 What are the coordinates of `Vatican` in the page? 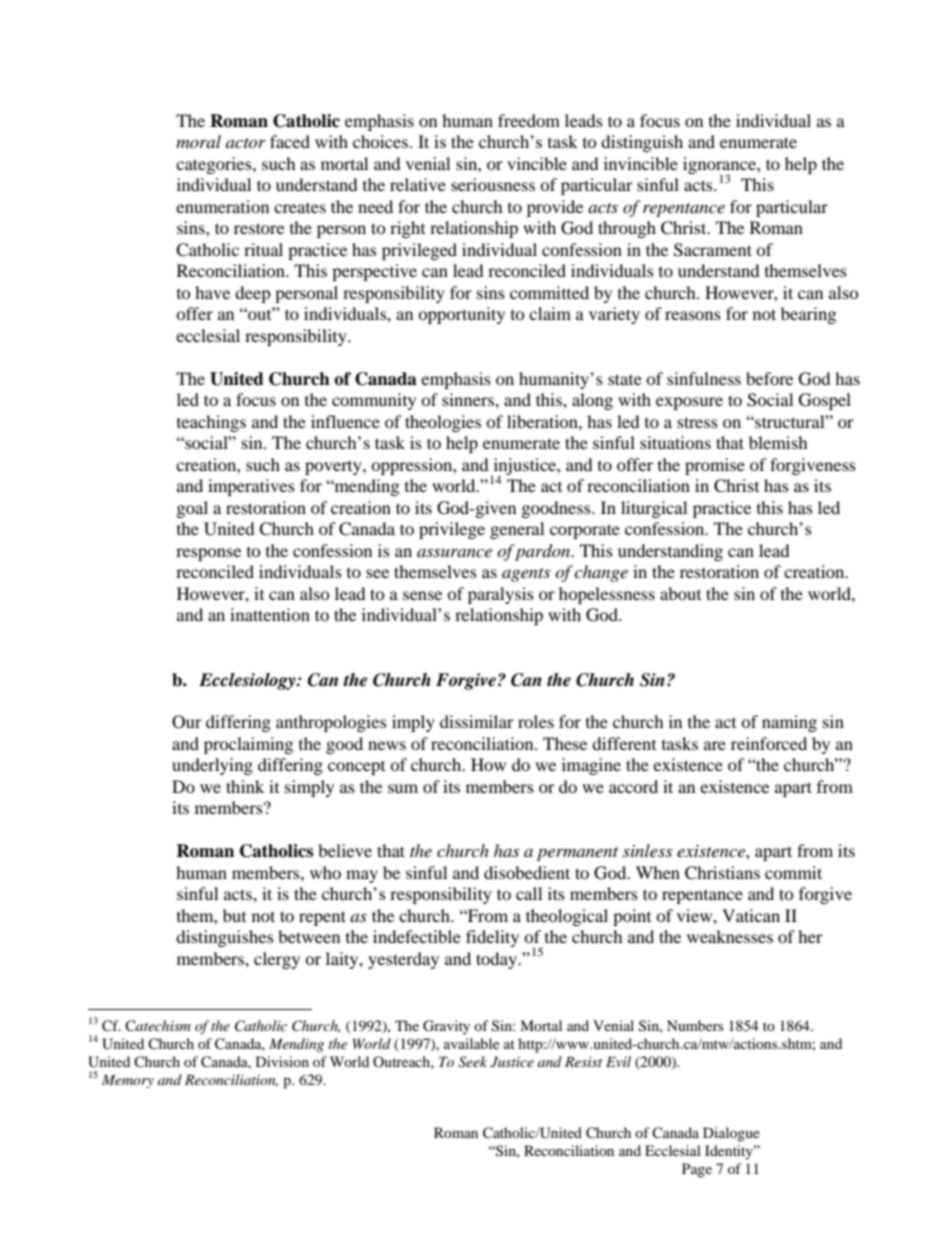 It's located at (751, 915).
